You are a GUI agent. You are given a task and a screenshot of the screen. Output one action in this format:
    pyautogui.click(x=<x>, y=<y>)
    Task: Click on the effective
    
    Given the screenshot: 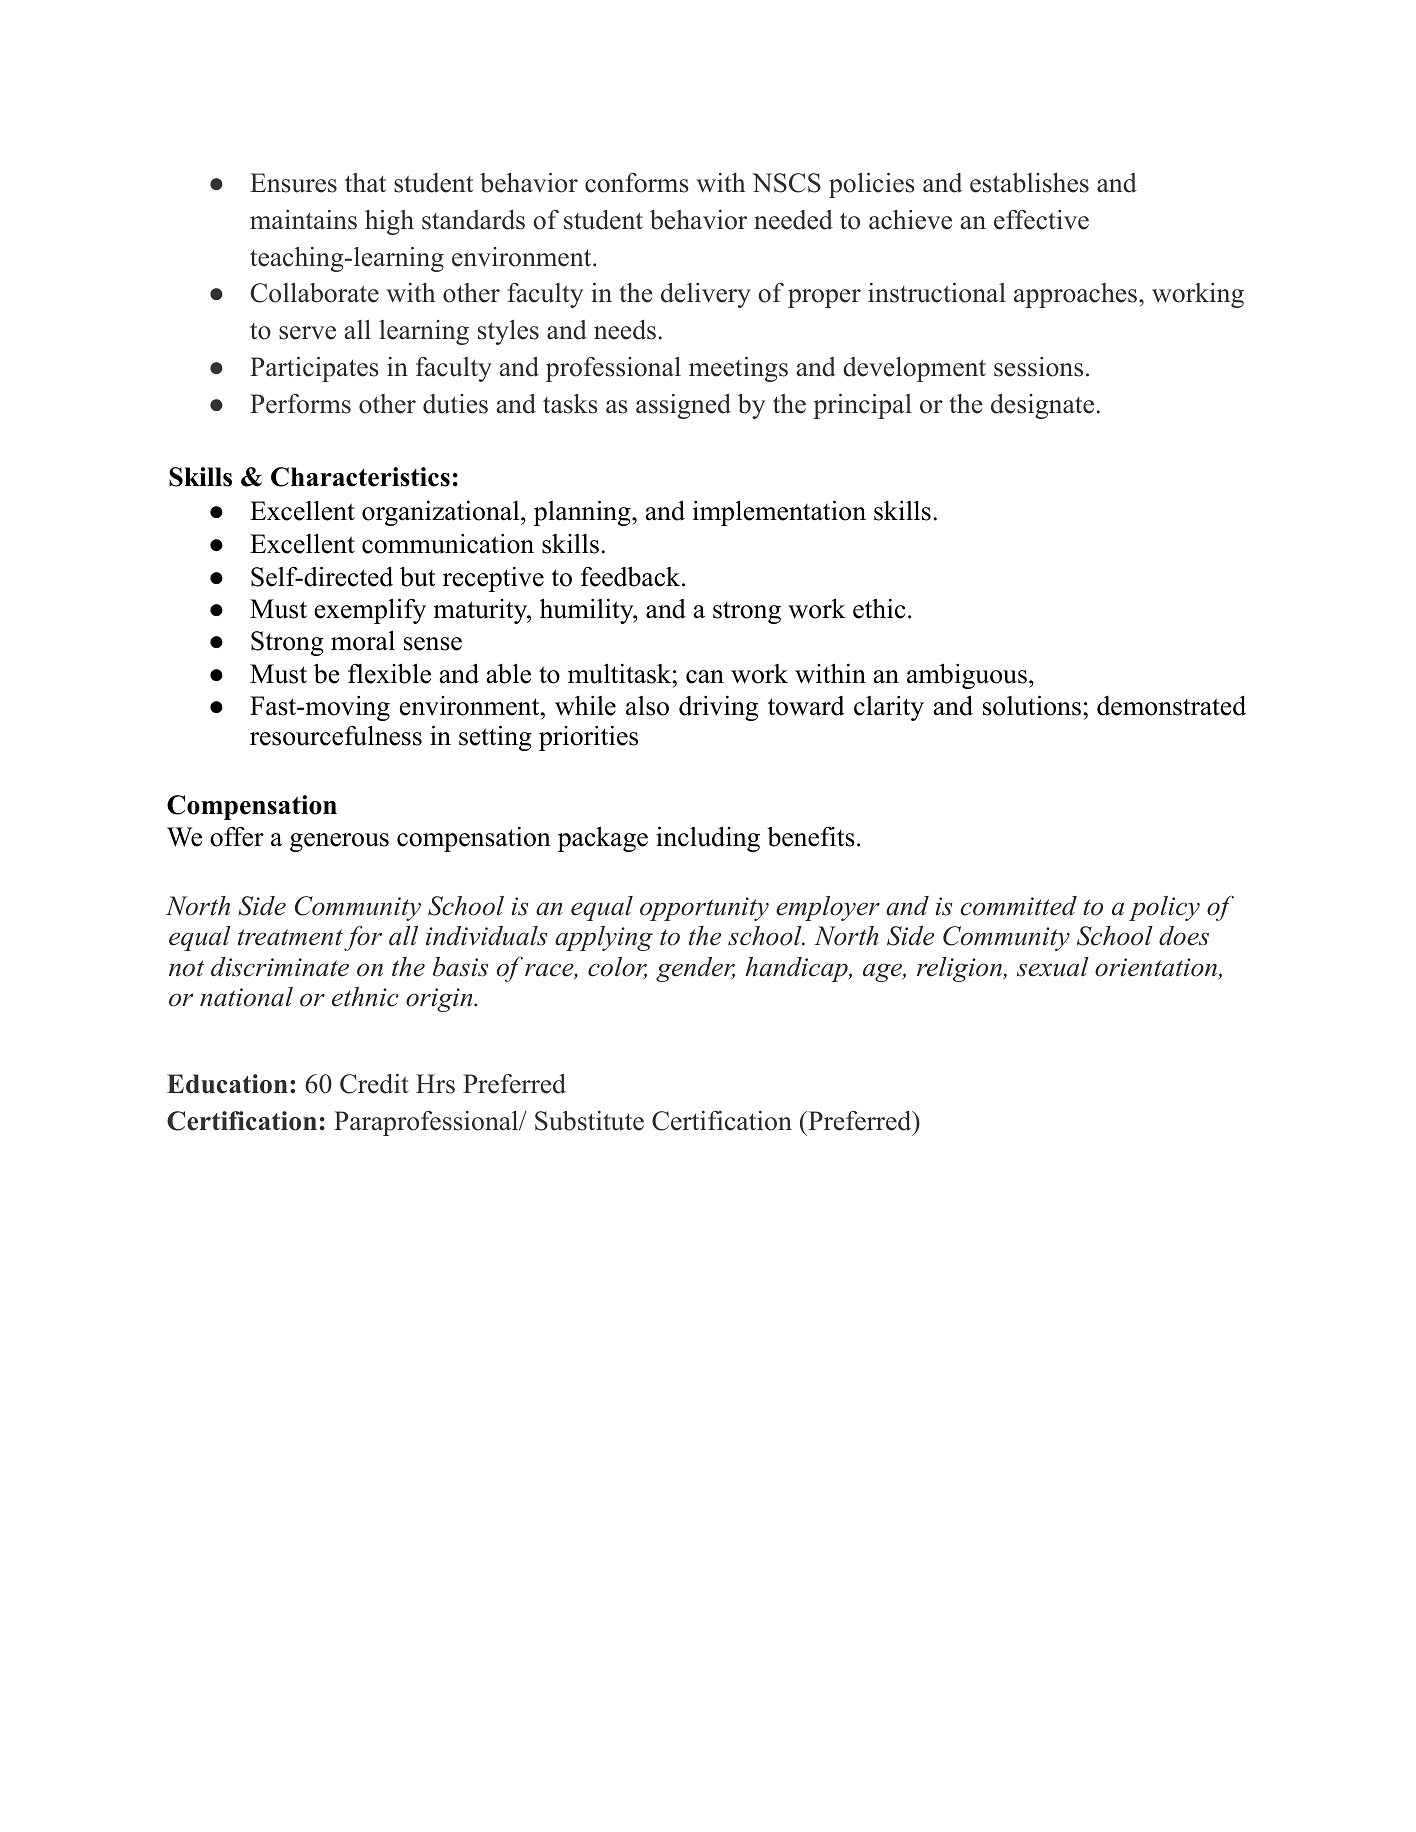 What is the action you would take?
    pyautogui.click(x=1041, y=220)
